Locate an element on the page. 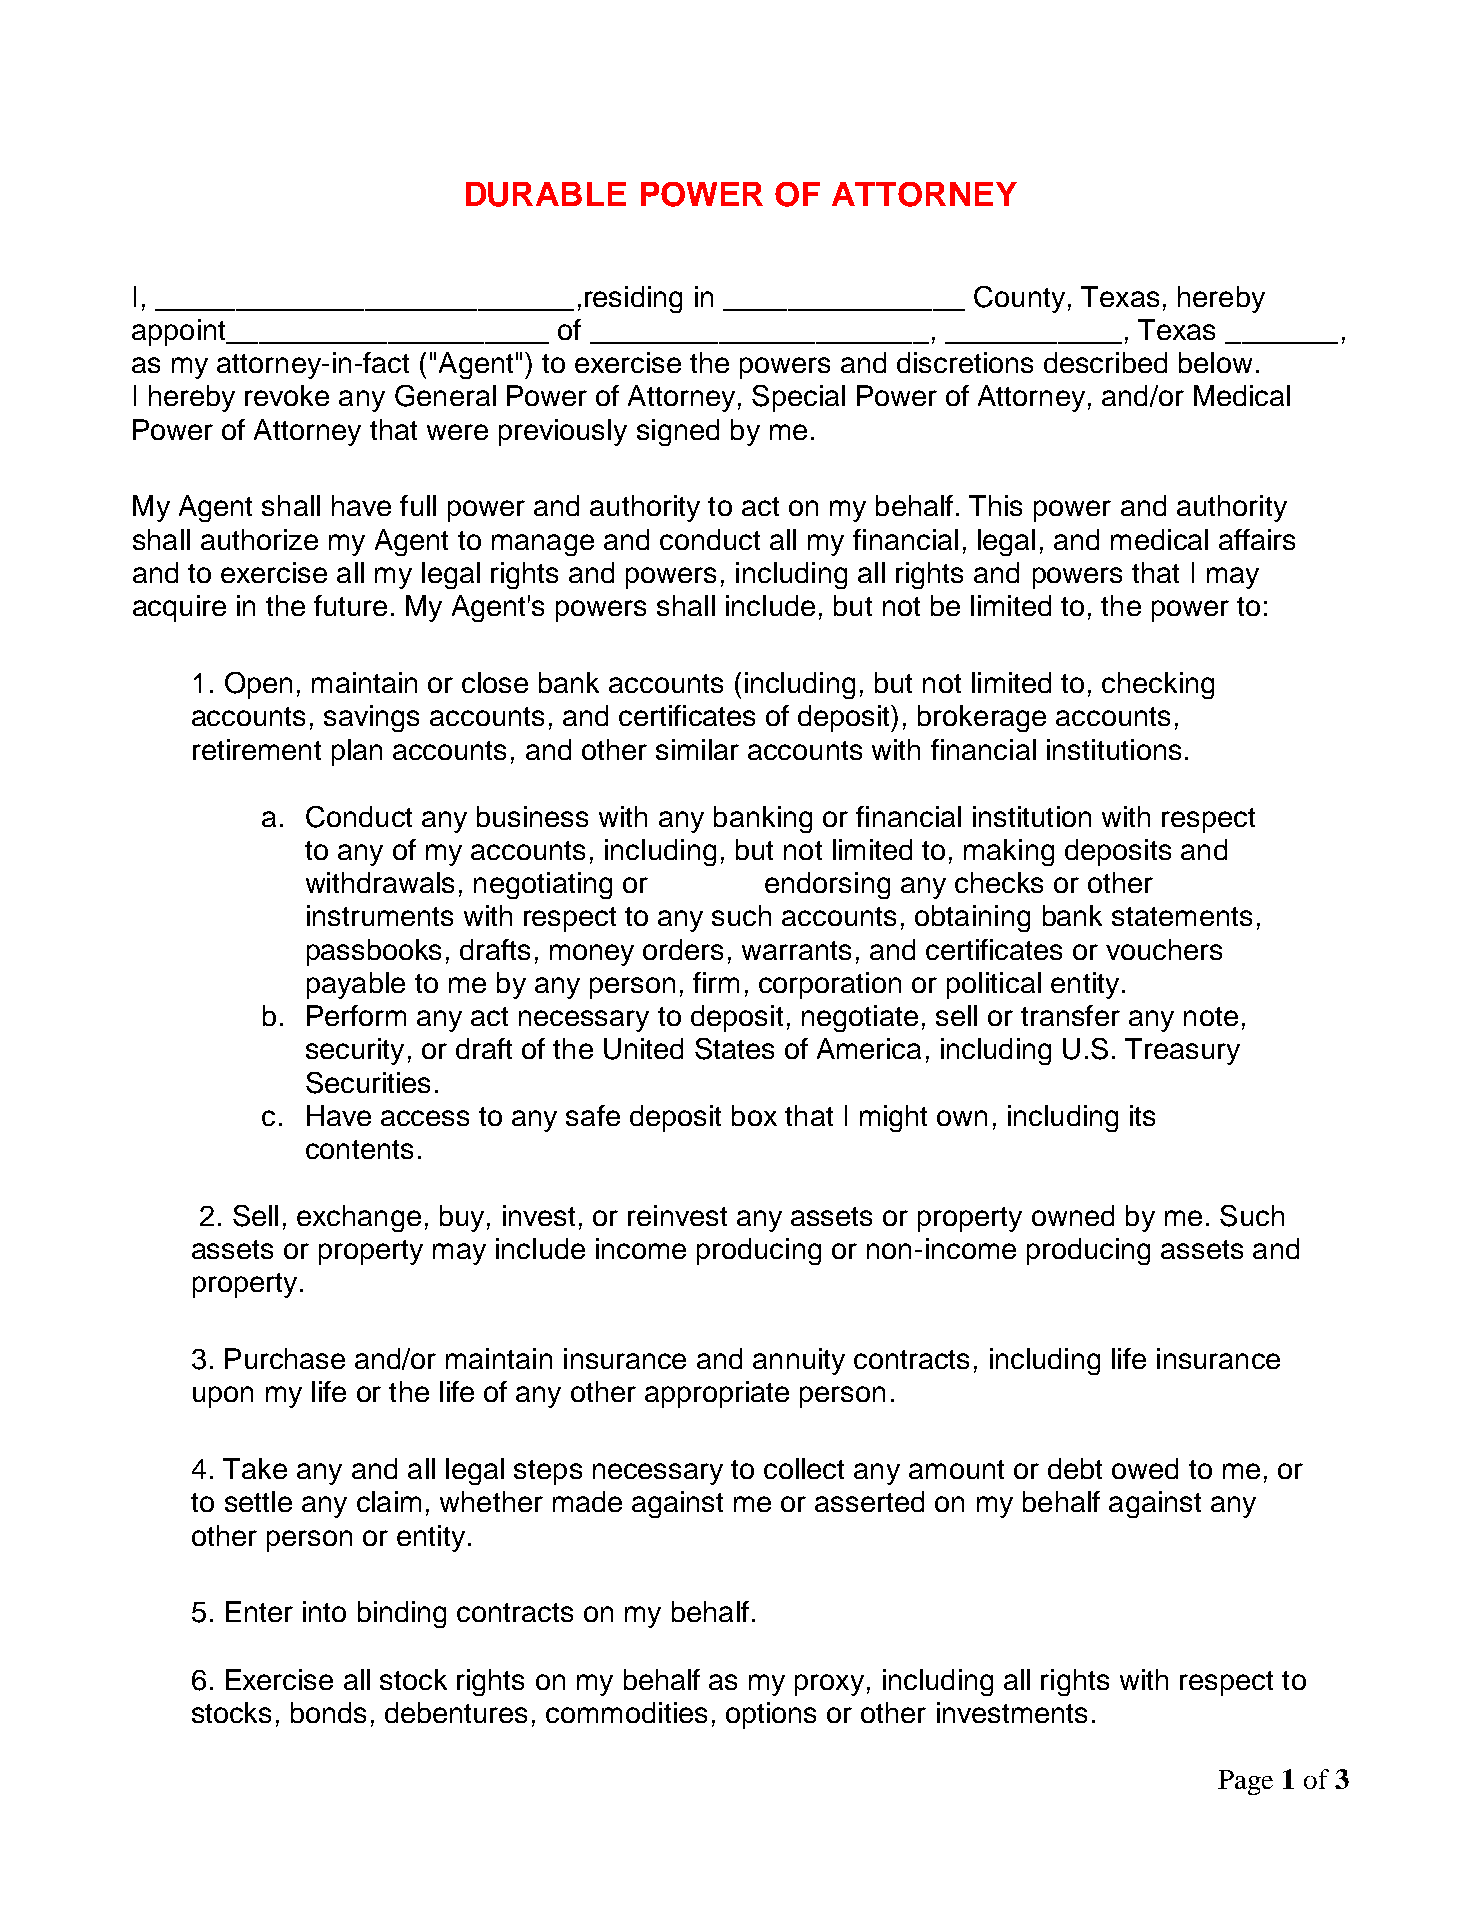 Image resolution: width=1480 pixels, height=1916 pixels. firm is located at coordinates (716, 982).
